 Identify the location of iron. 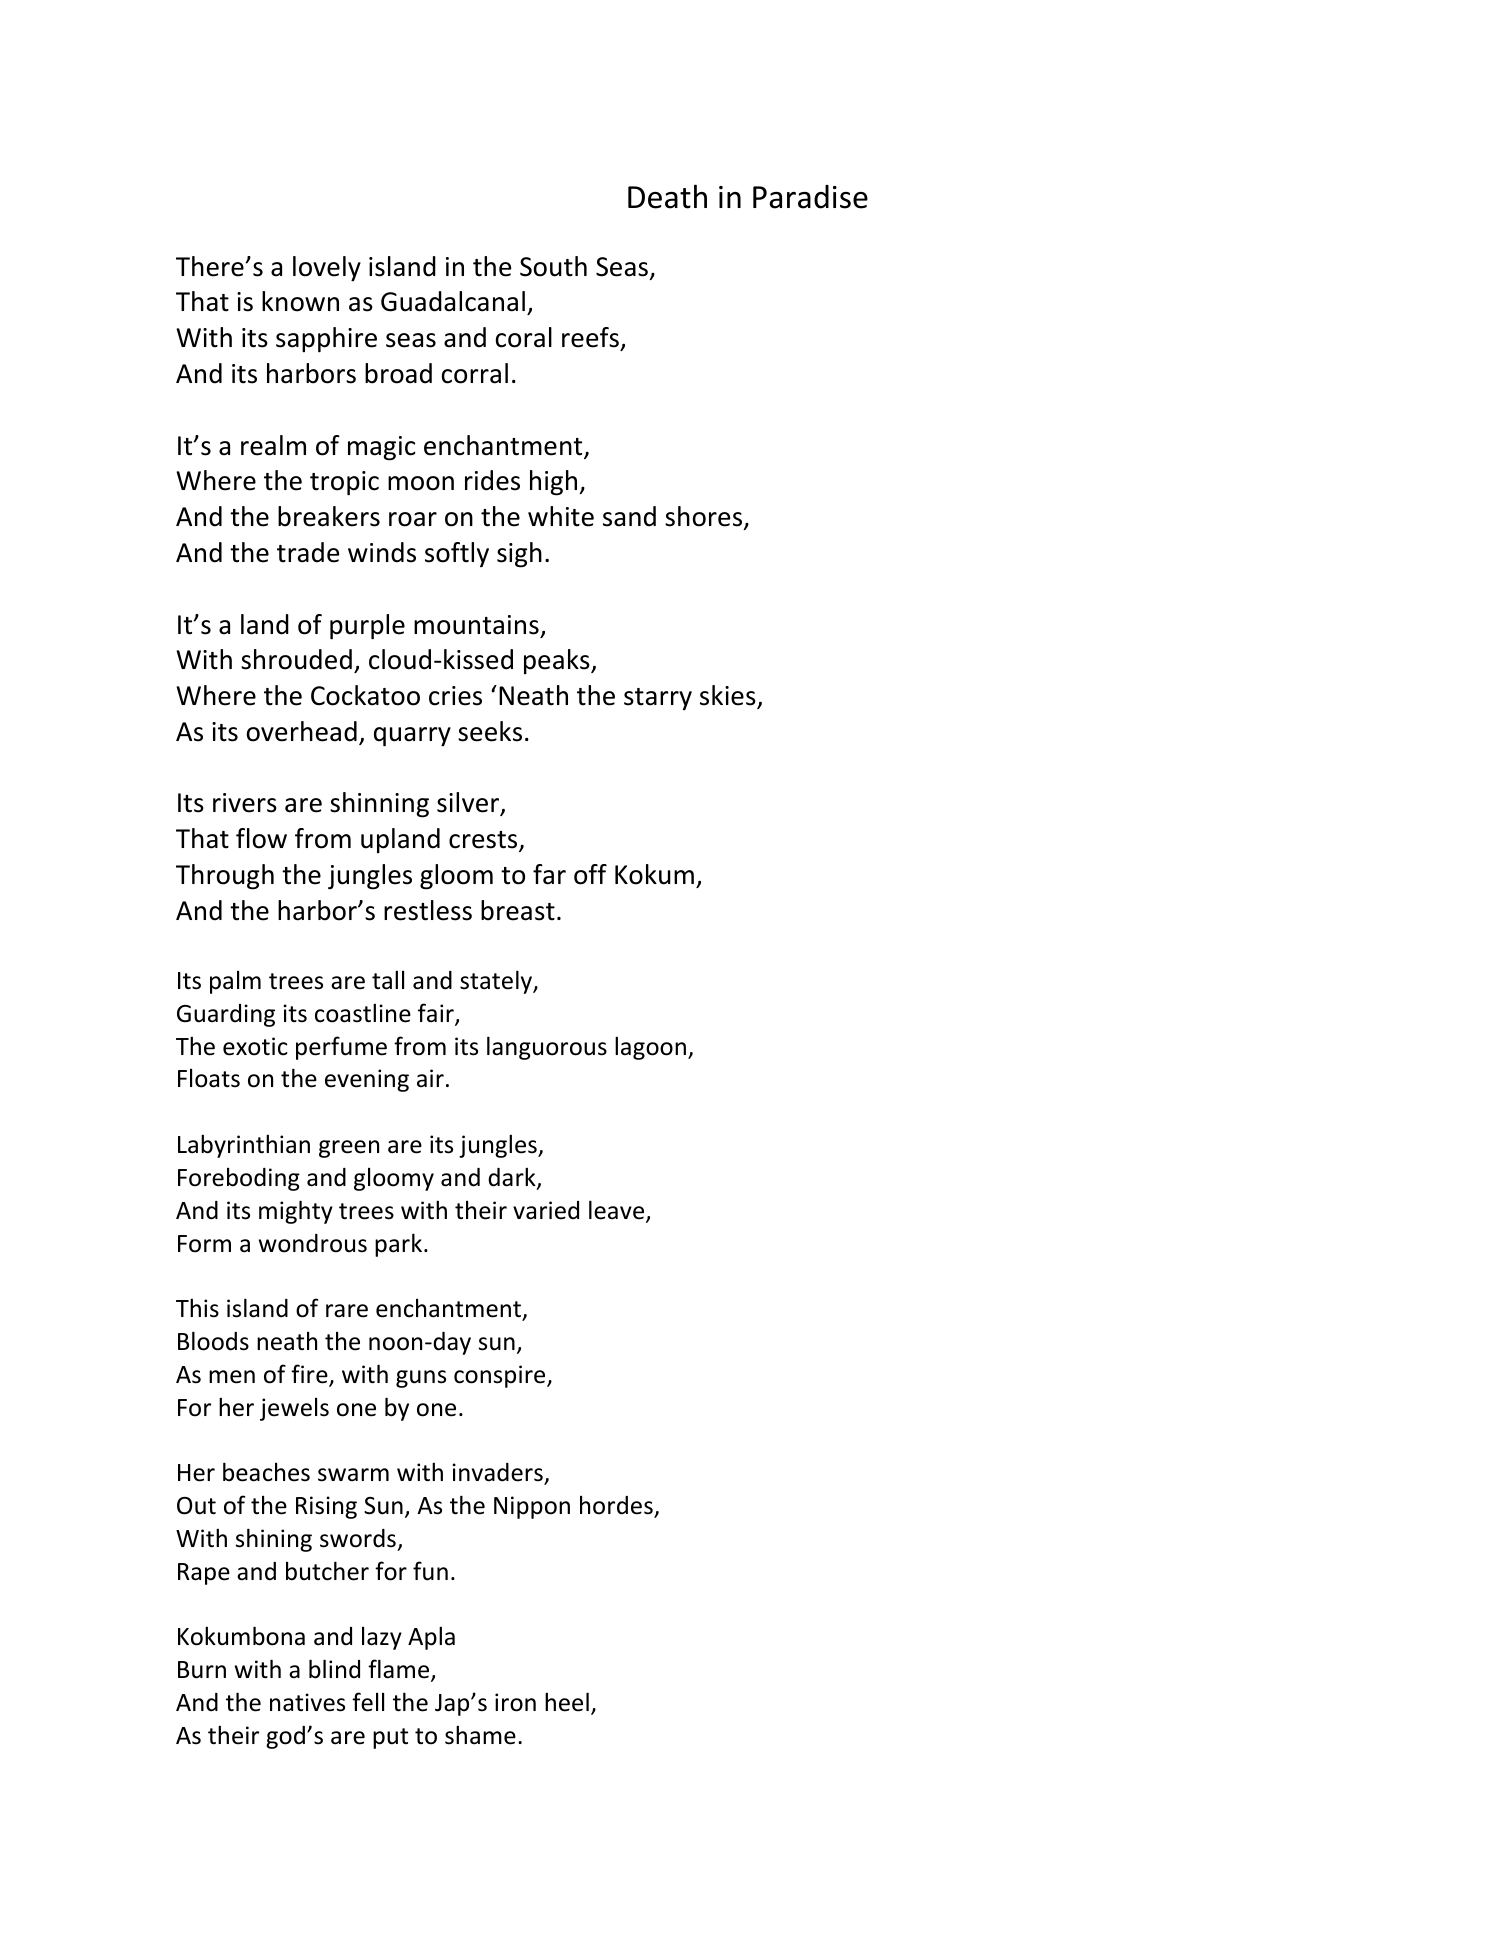
(515, 1702).
